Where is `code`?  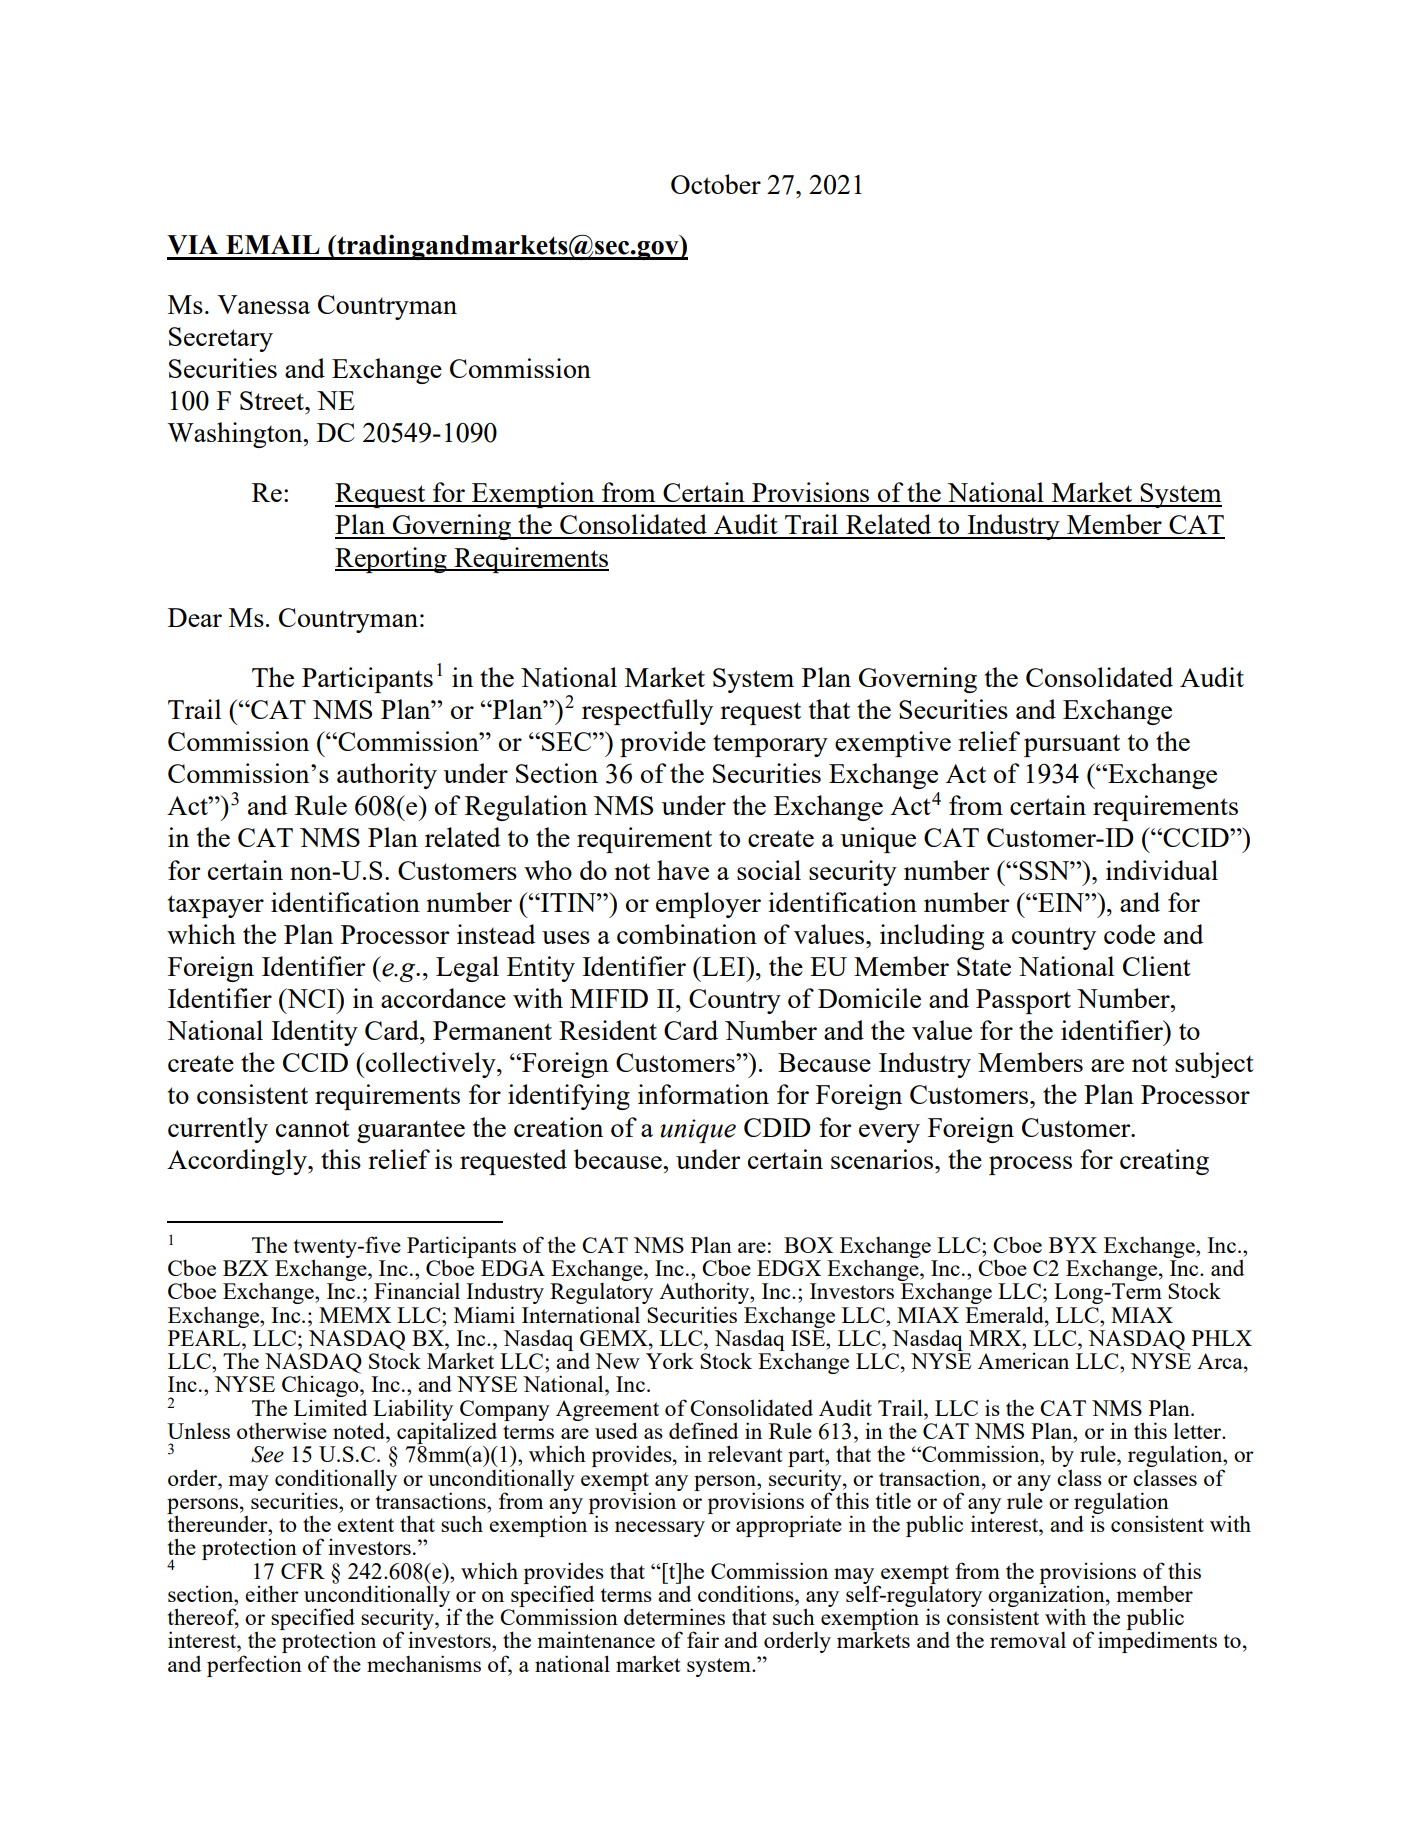
code is located at coordinates (1129, 934).
